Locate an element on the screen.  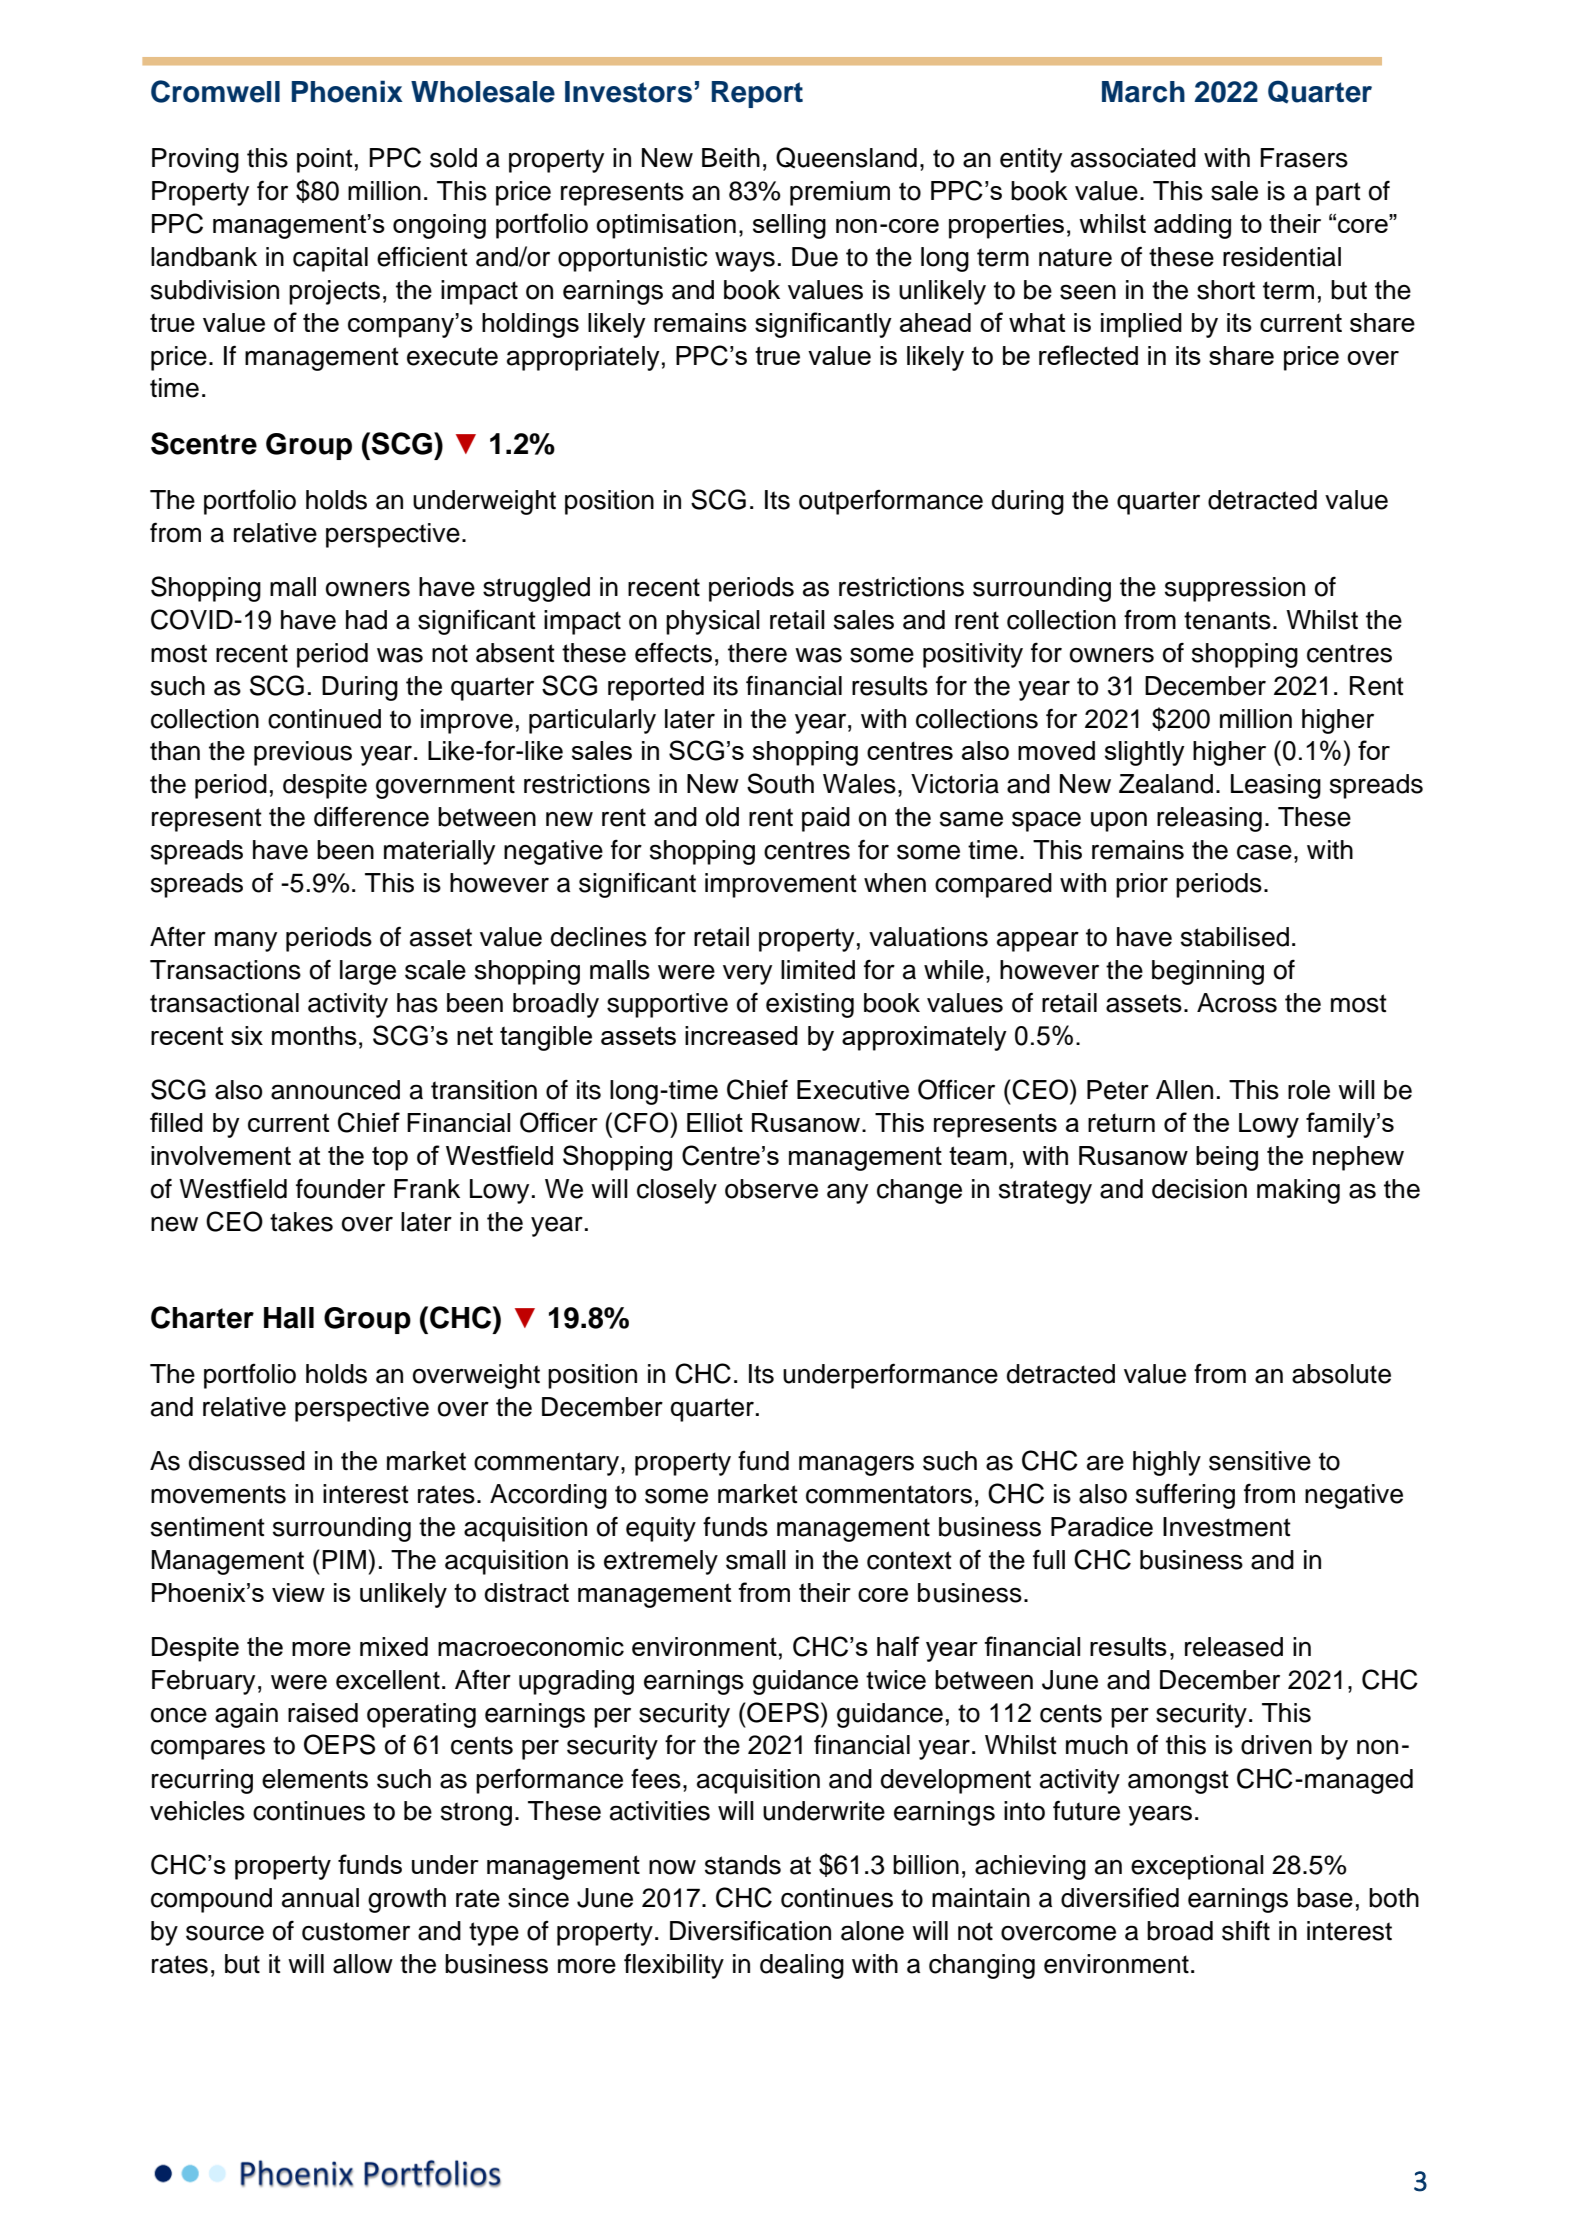
annual is located at coordinates (320, 1898).
